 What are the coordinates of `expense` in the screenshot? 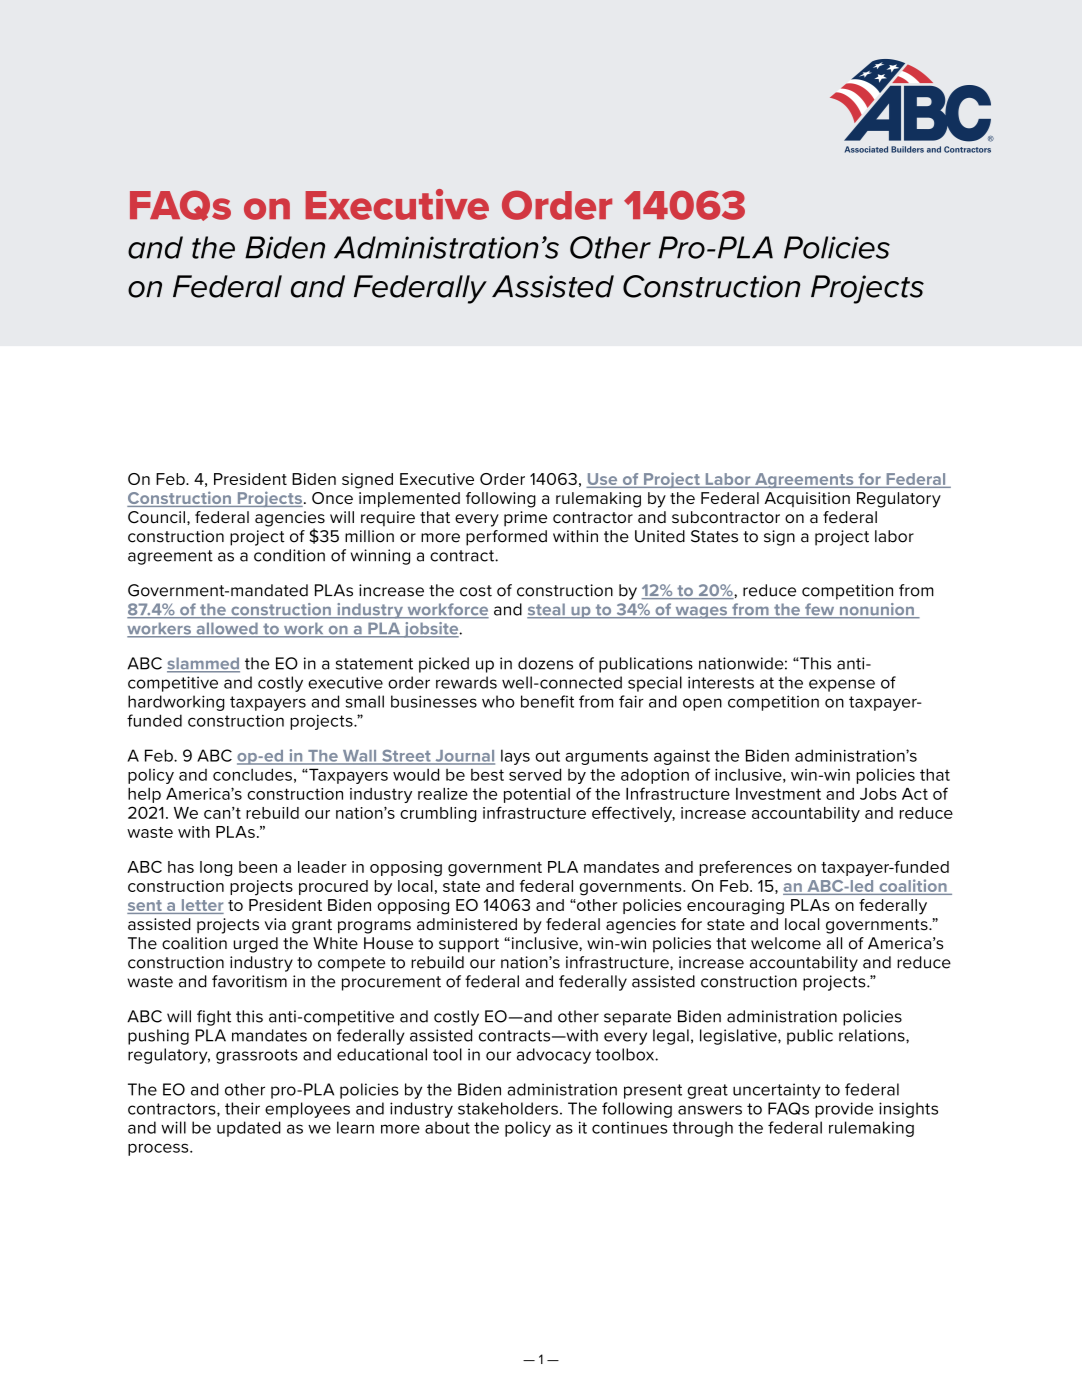 It's located at (842, 685).
